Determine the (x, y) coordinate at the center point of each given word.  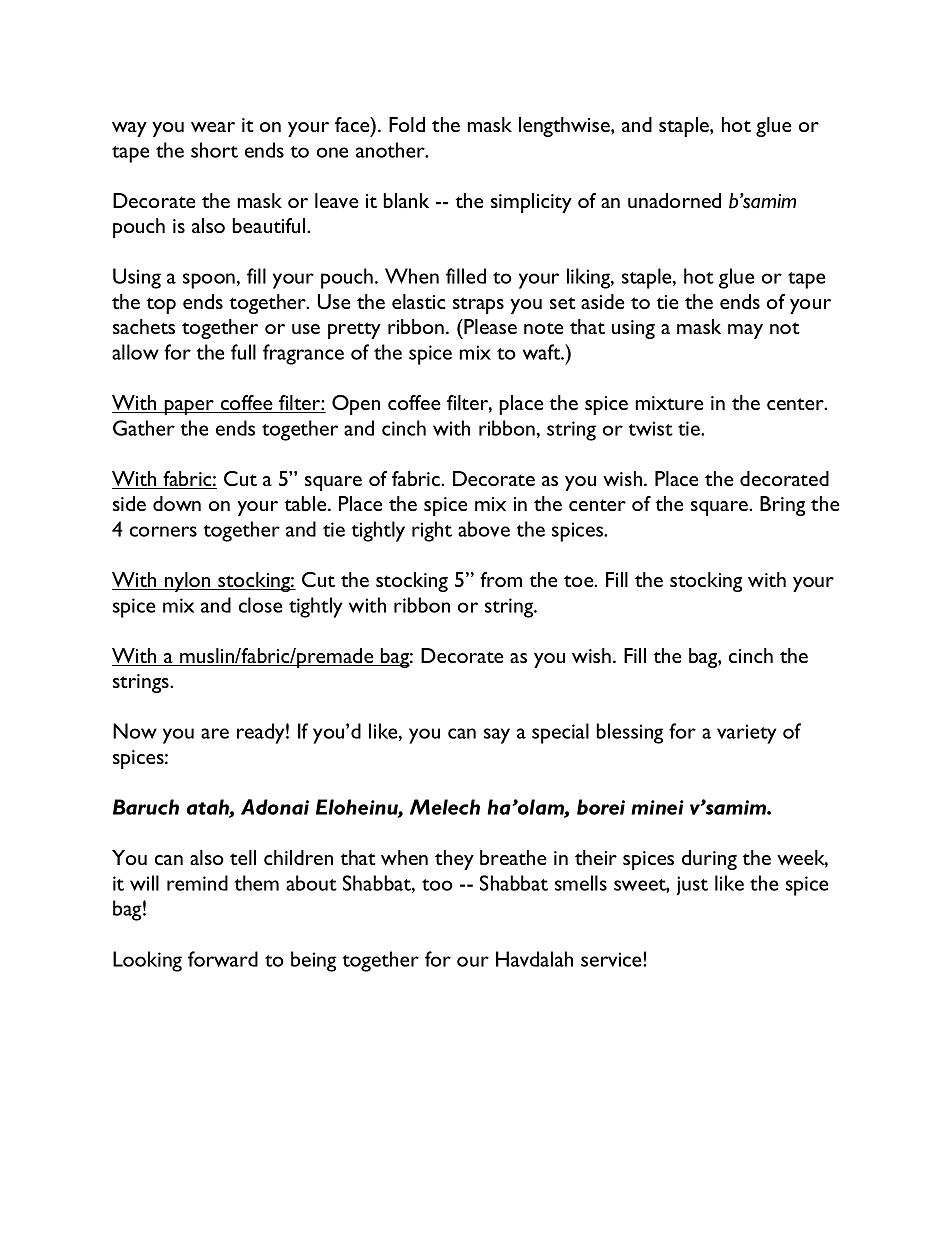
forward (223, 959)
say (497, 736)
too (437, 885)
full (243, 352)
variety (746, 734)
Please (489, 326)
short (214, 150)
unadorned (674, 200)
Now (135, 731)
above (484, 529)
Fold (407, 124)
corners (163, 531)
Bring (782, 506)
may (745, 331)
